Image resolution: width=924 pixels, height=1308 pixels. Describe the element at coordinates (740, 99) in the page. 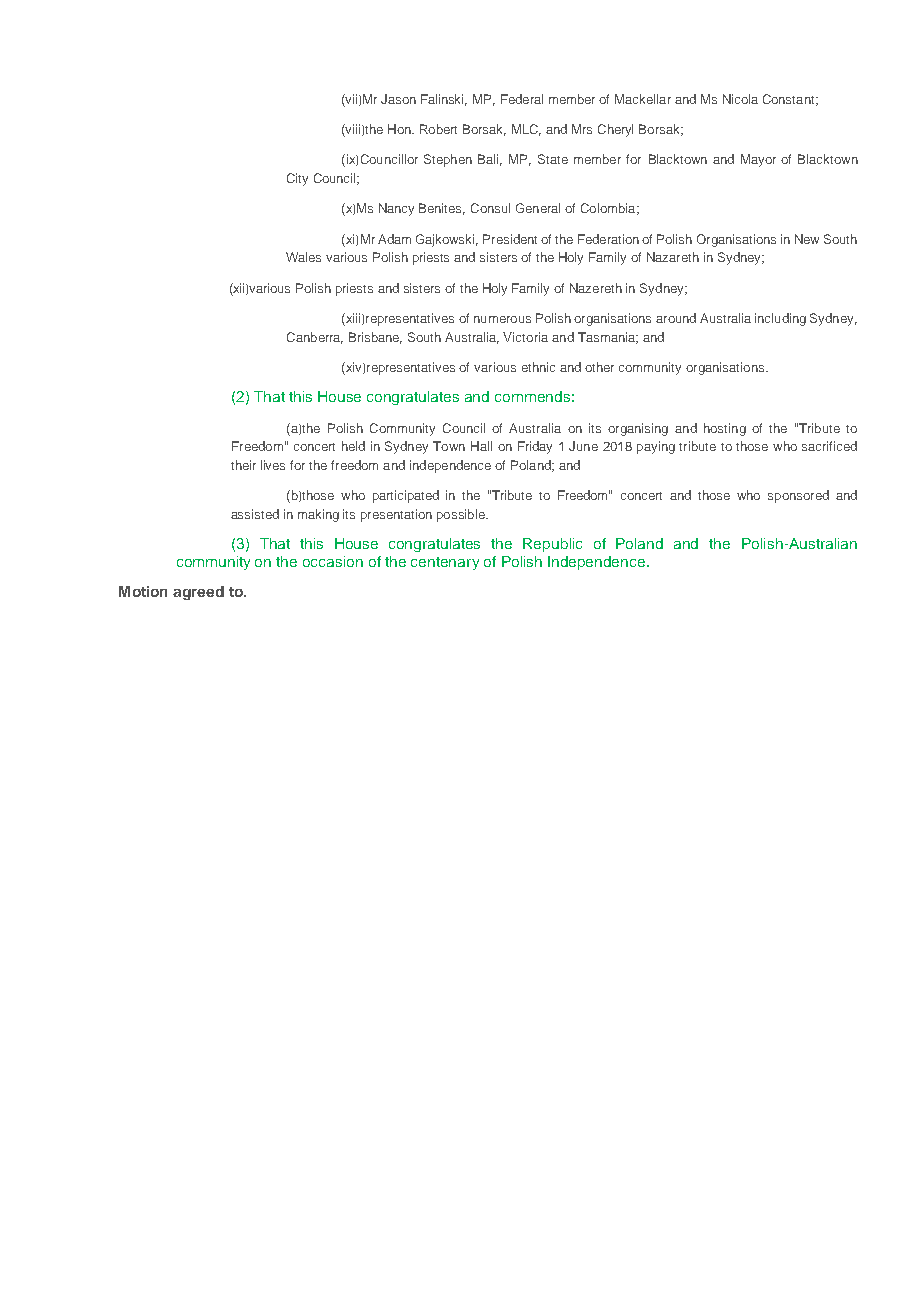

I see `Nicola` at that location.
